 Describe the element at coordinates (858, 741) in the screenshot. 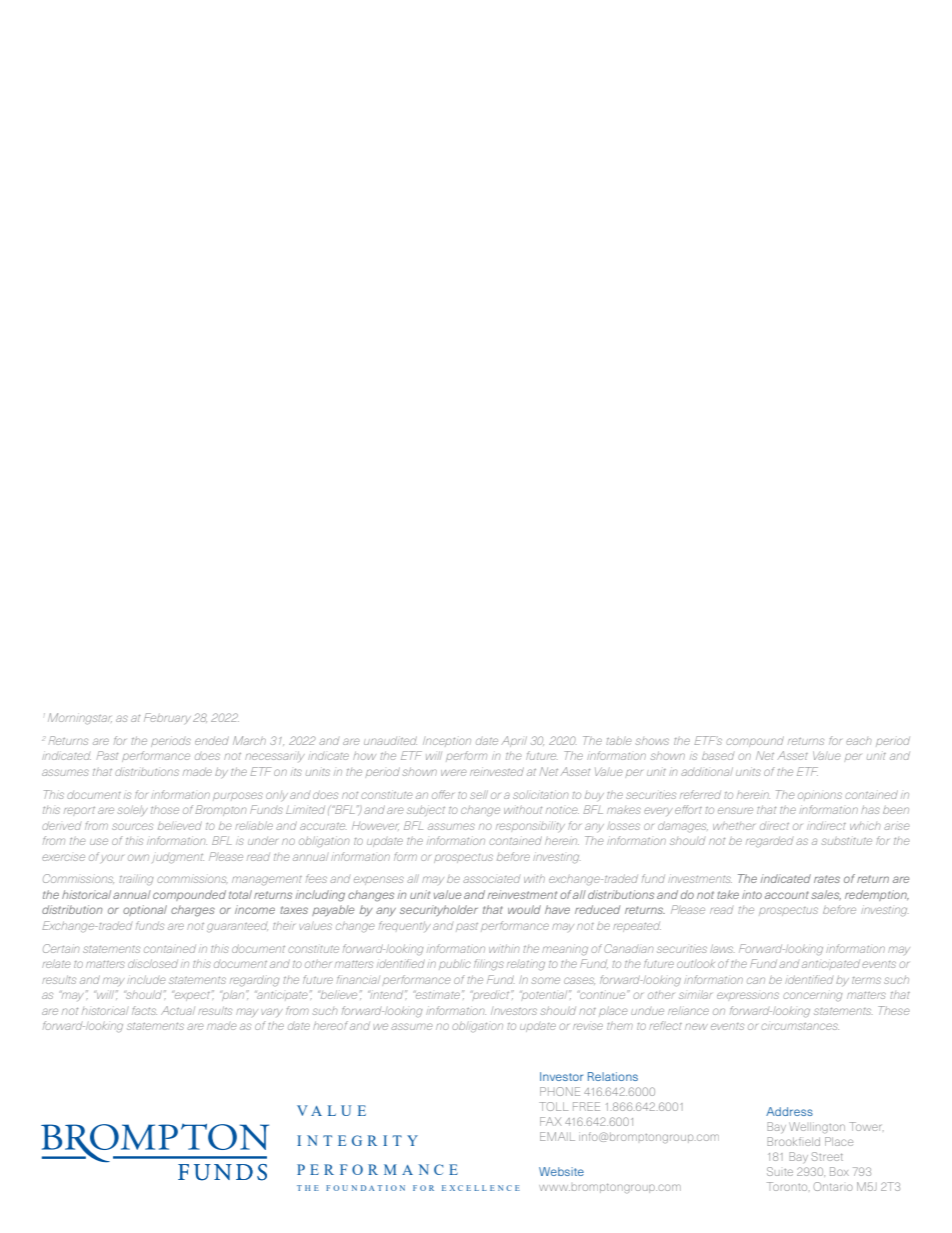

I see `each` at that location.
